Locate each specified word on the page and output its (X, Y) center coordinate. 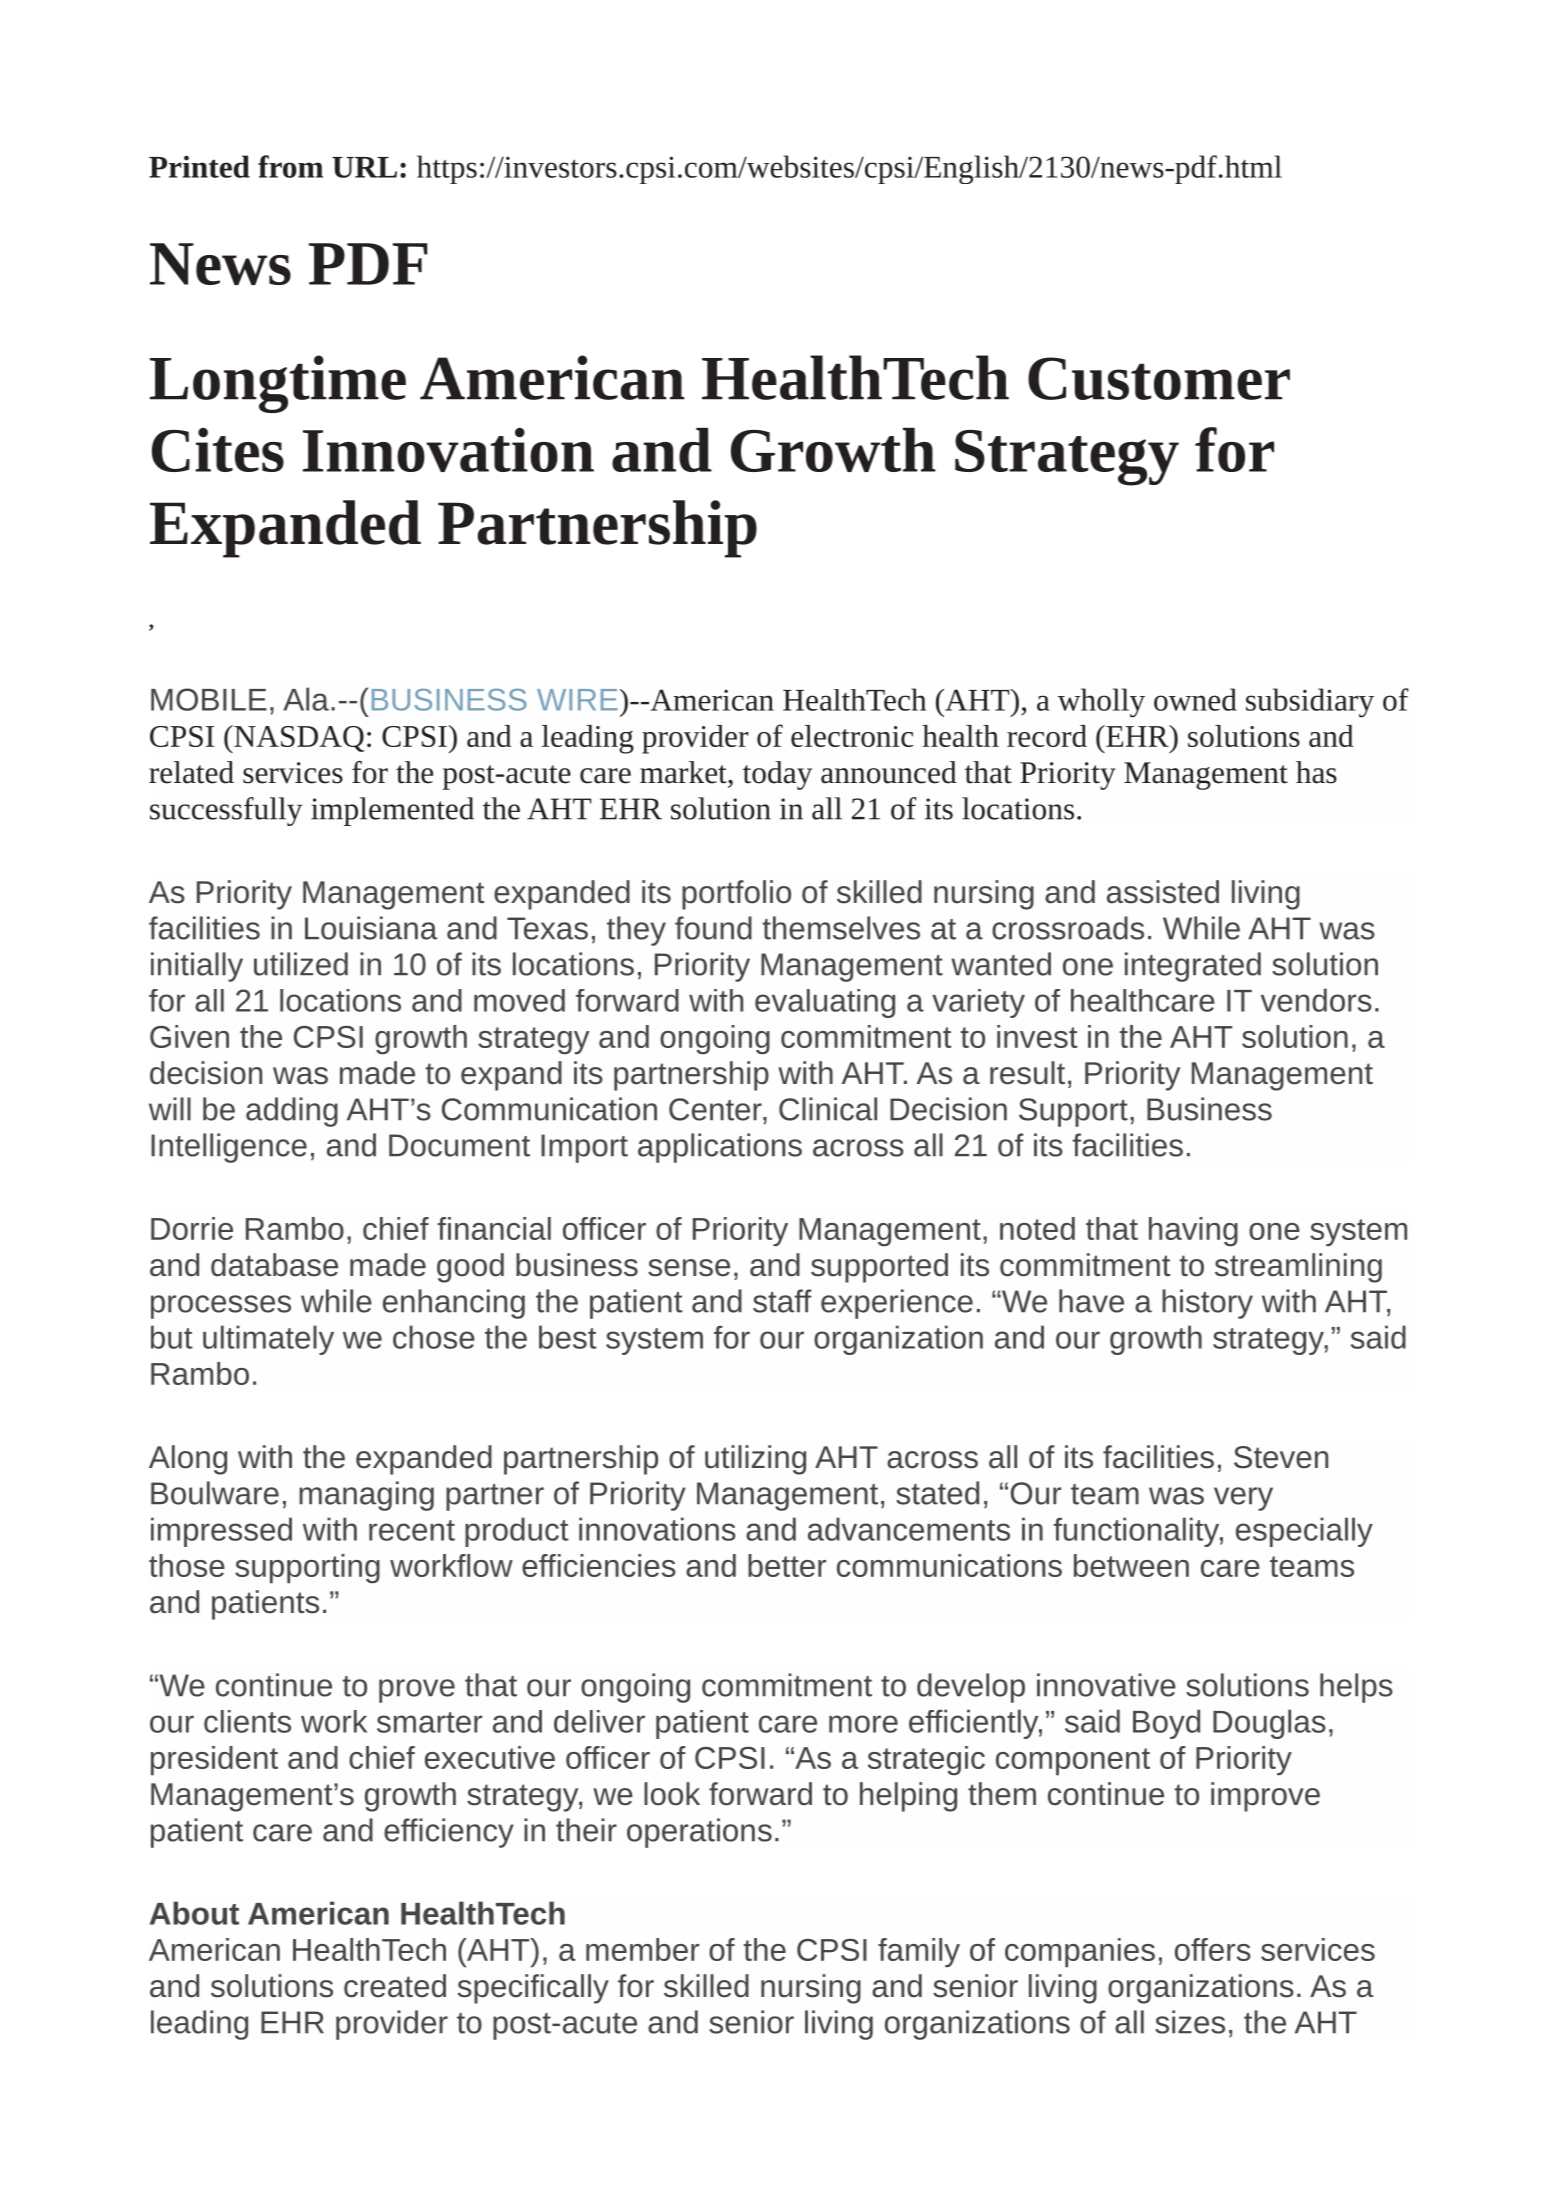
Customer (1159, 378)
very (1243, 1499)
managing (366, 1496)
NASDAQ (298, 739)
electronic (852, 736)
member (642, 1949)
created (395, 1986)
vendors (1316, 1000)
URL (364, 167)
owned (1195, 699)
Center (716, 1109)
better (787, 1565)
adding (292, 1112)
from (290, 166)
